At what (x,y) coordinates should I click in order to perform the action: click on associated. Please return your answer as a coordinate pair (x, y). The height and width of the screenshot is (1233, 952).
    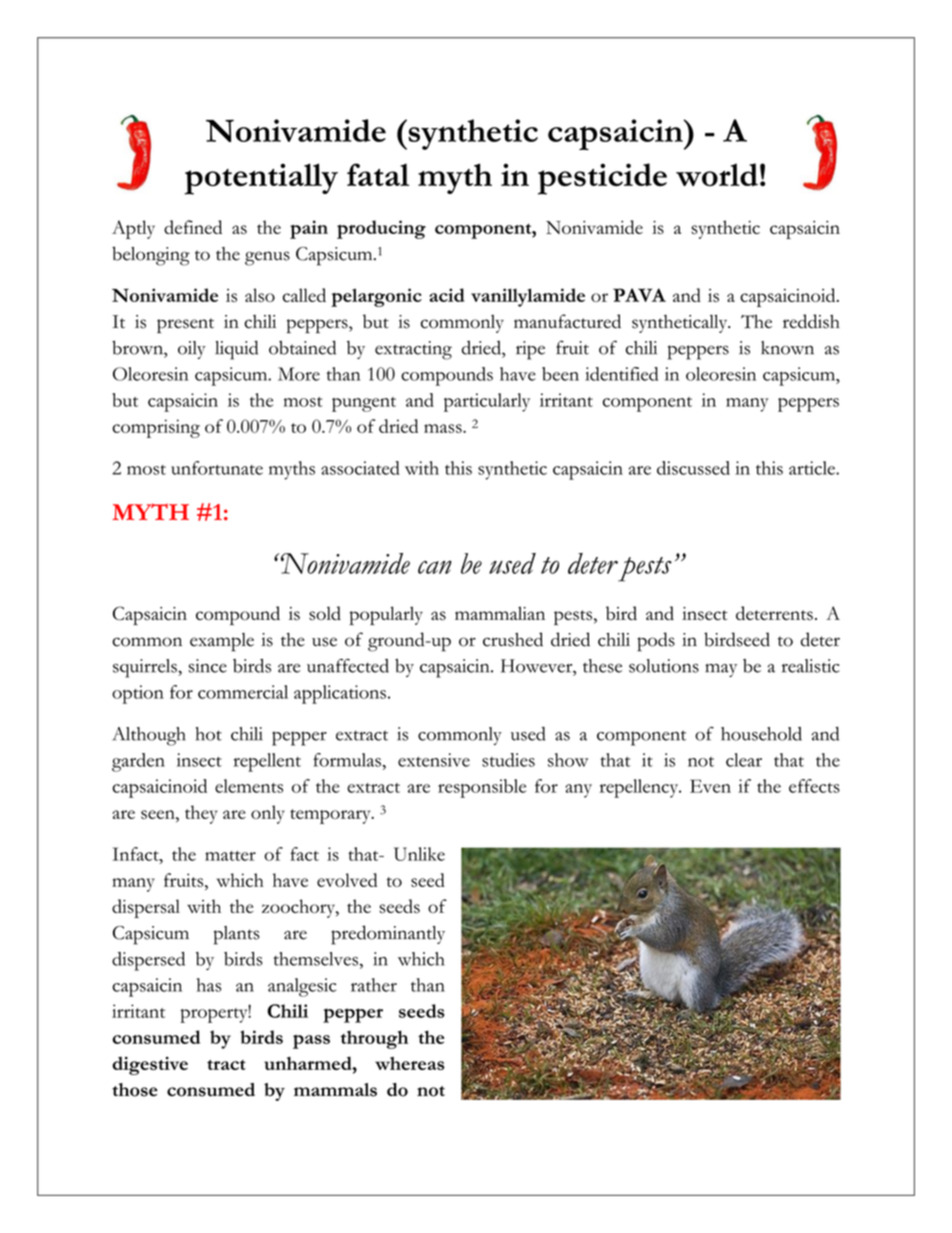
    Looking at the image, I should click on (360, 468).
